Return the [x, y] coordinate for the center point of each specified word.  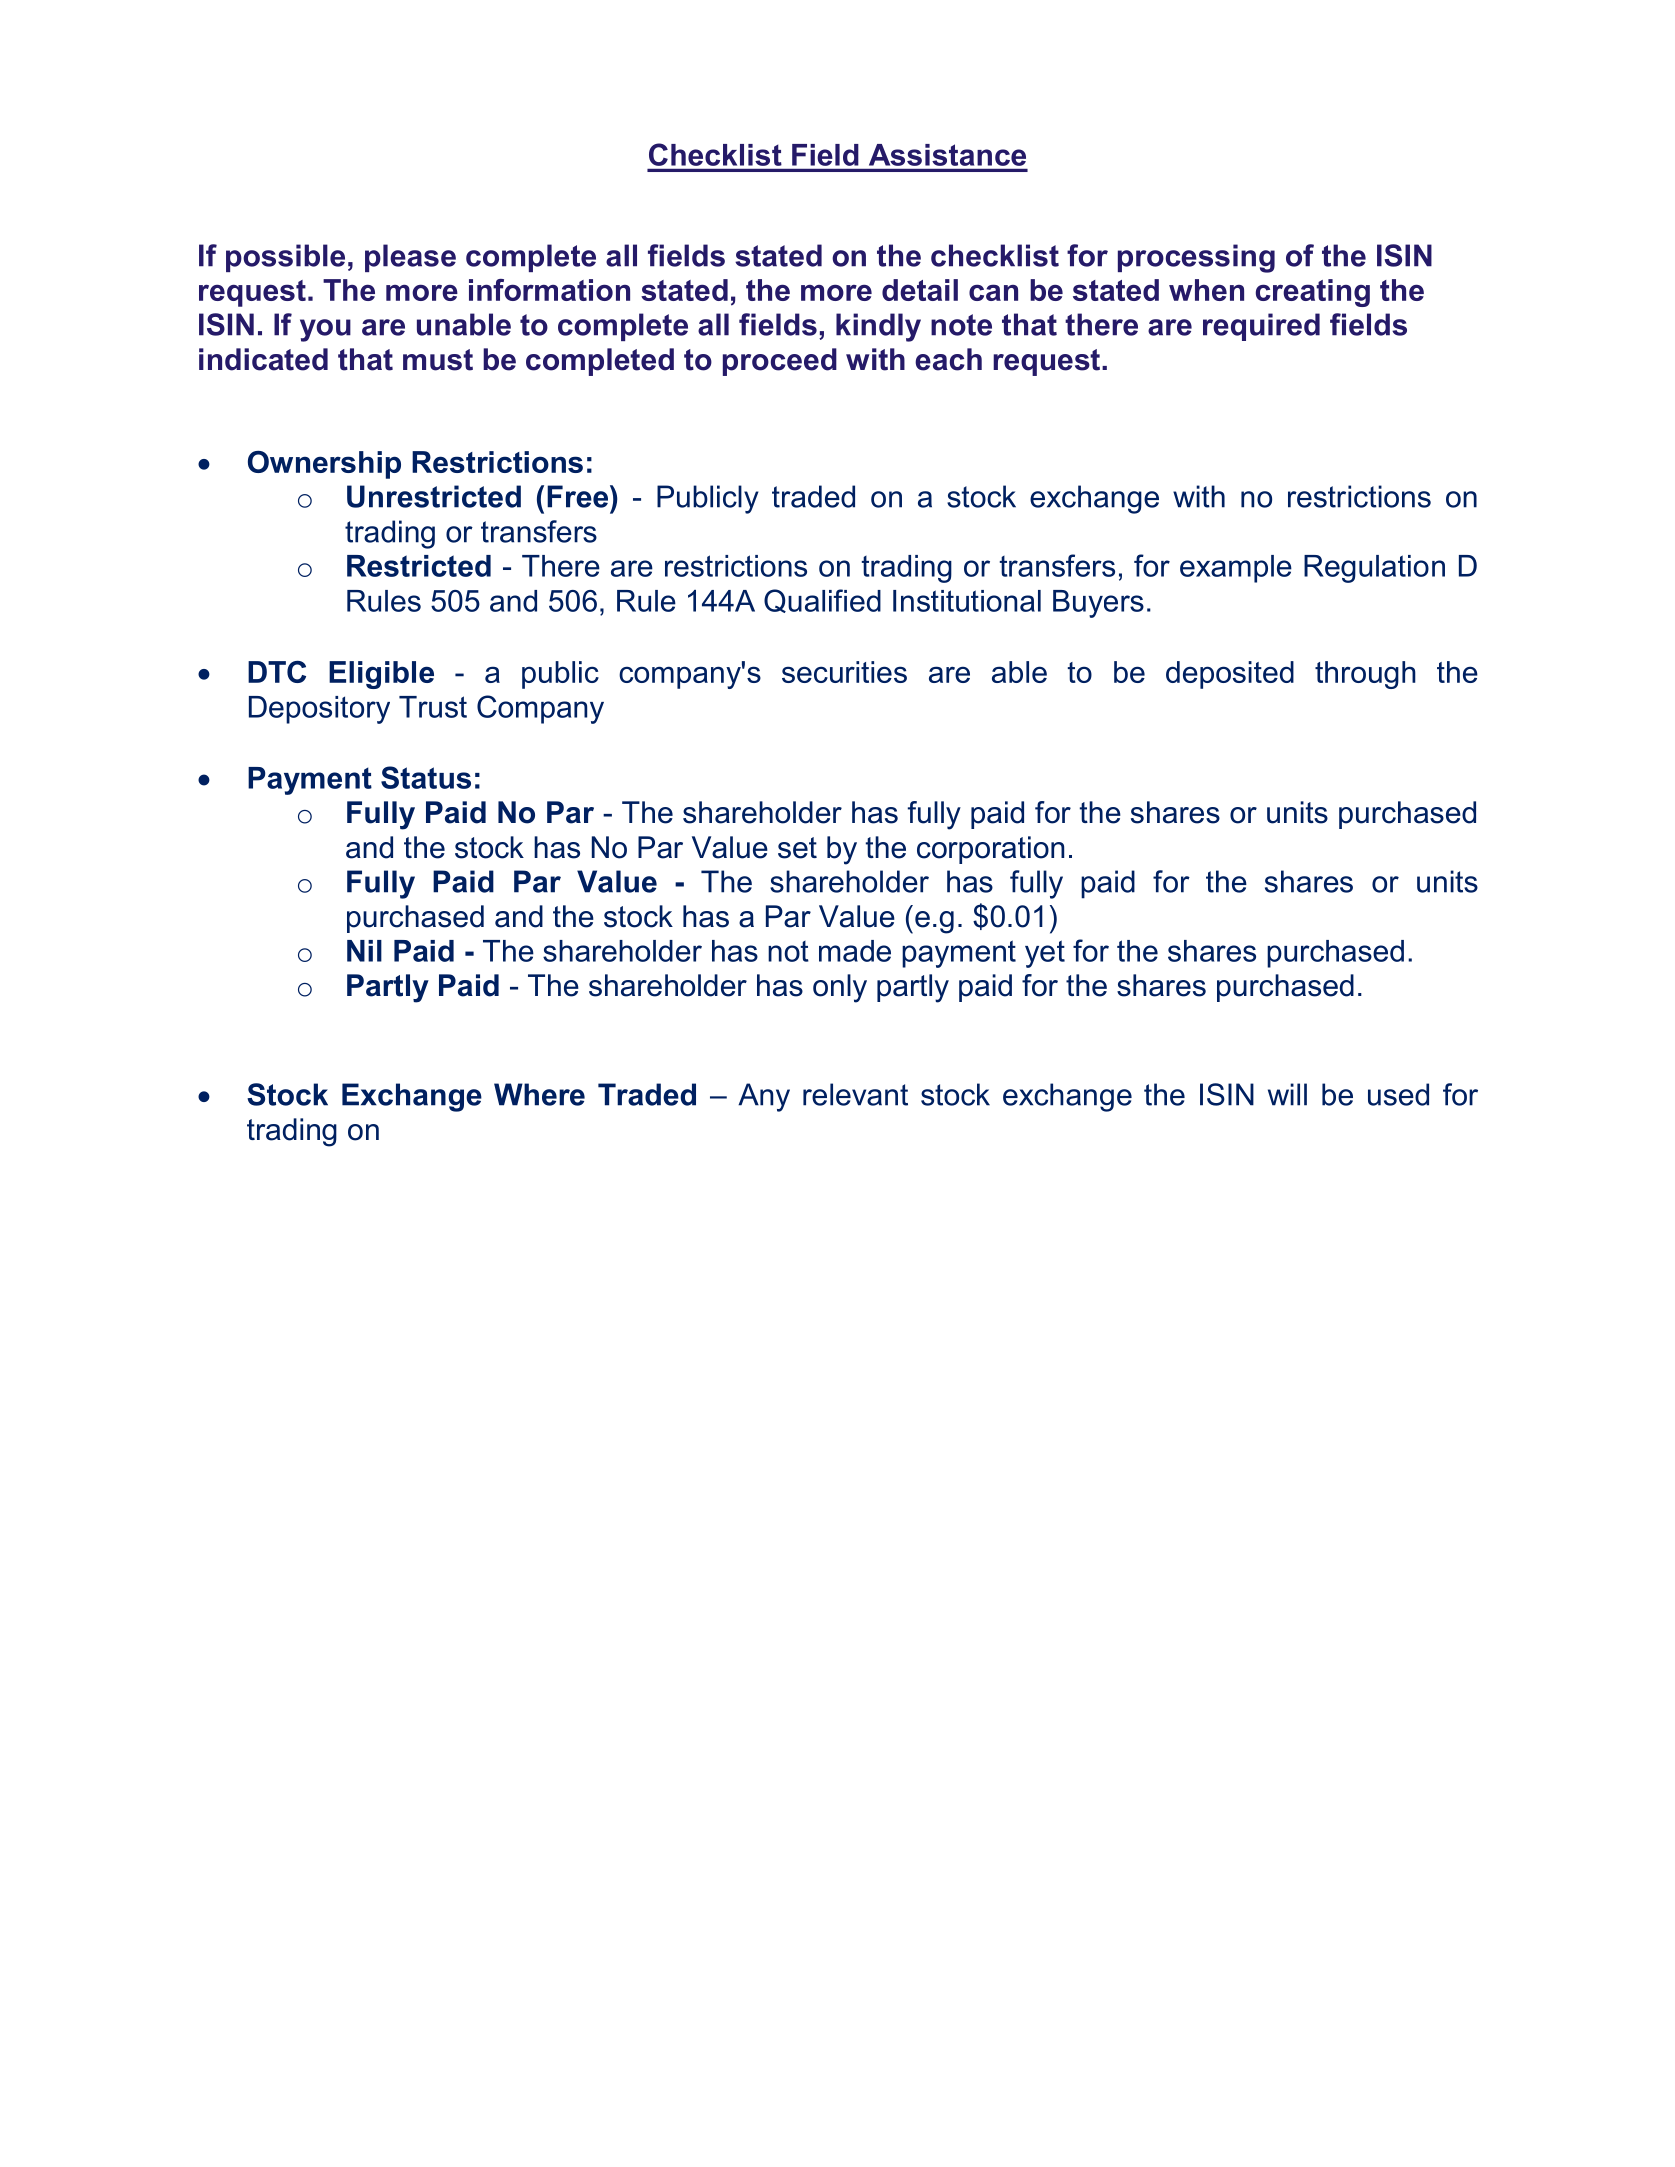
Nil [364, 951]
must [438, 360]
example [1236, 569]
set [797, 848]
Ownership [324, 465]
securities [844, 672]
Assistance [947, 155]
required [1261, 327]
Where [539, 1094]
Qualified [822, 601]
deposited [1230, 675]
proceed [780, 362]
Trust [433, 707]
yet [1045, 954]
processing [1196, 258]
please [410, 258]
